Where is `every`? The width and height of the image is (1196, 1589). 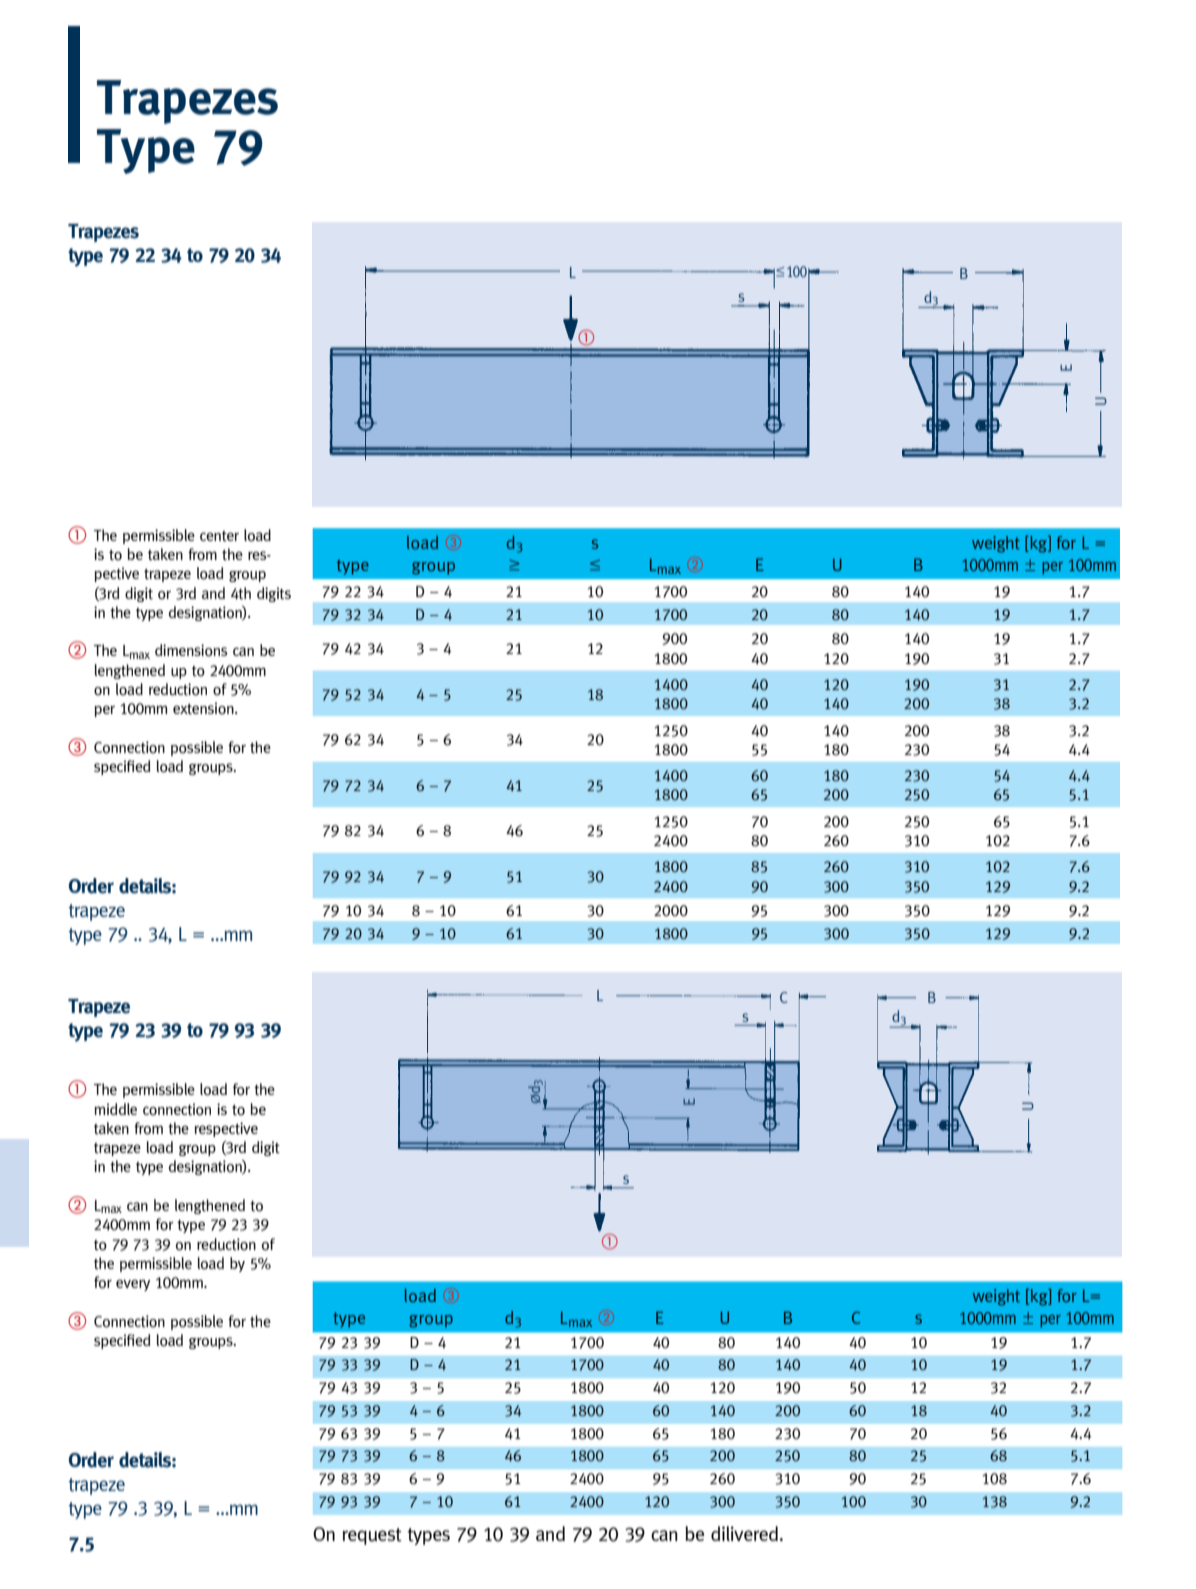 every is located at coordinates (133, 1285).
